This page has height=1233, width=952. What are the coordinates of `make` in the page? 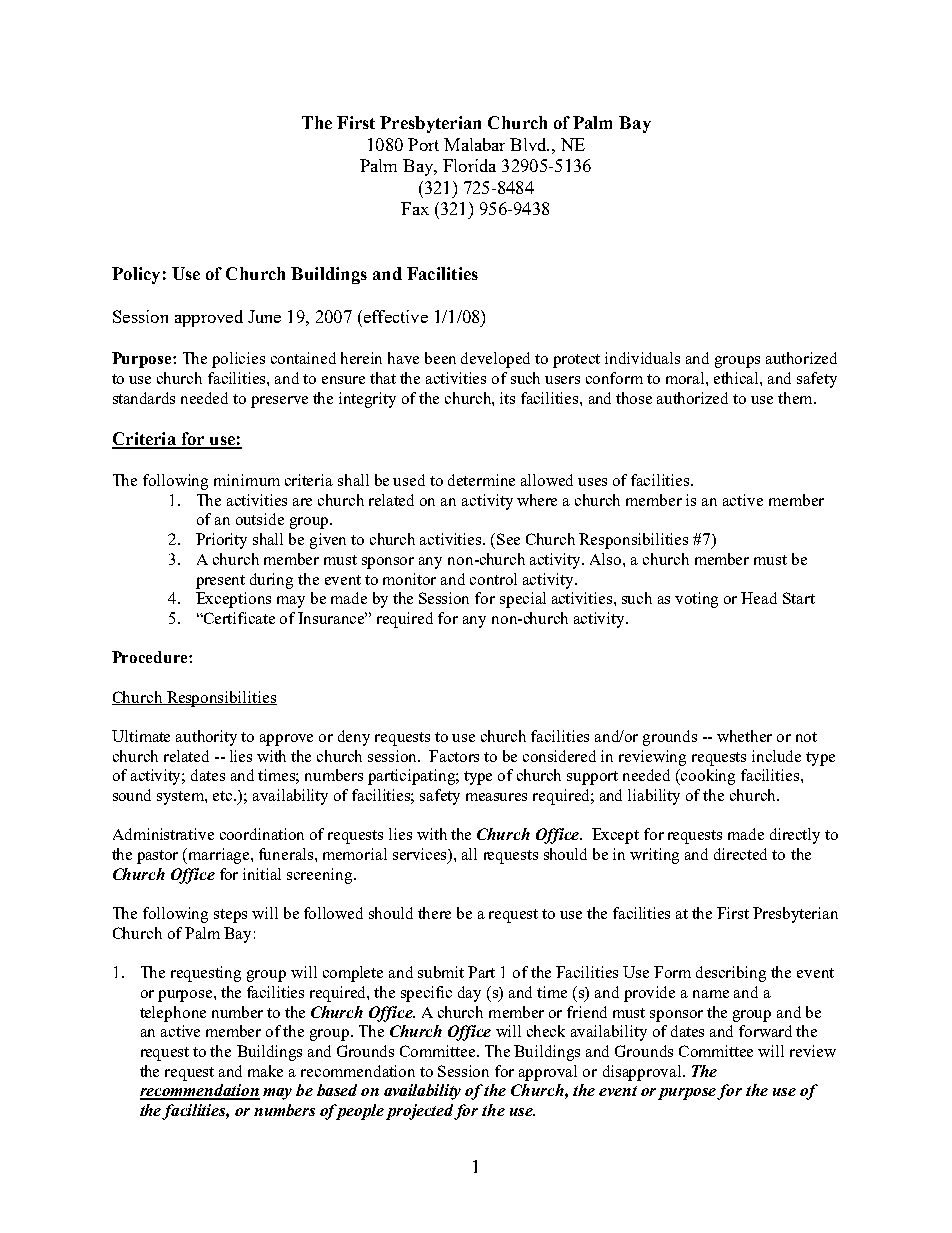 It's located at (265, 1071).
